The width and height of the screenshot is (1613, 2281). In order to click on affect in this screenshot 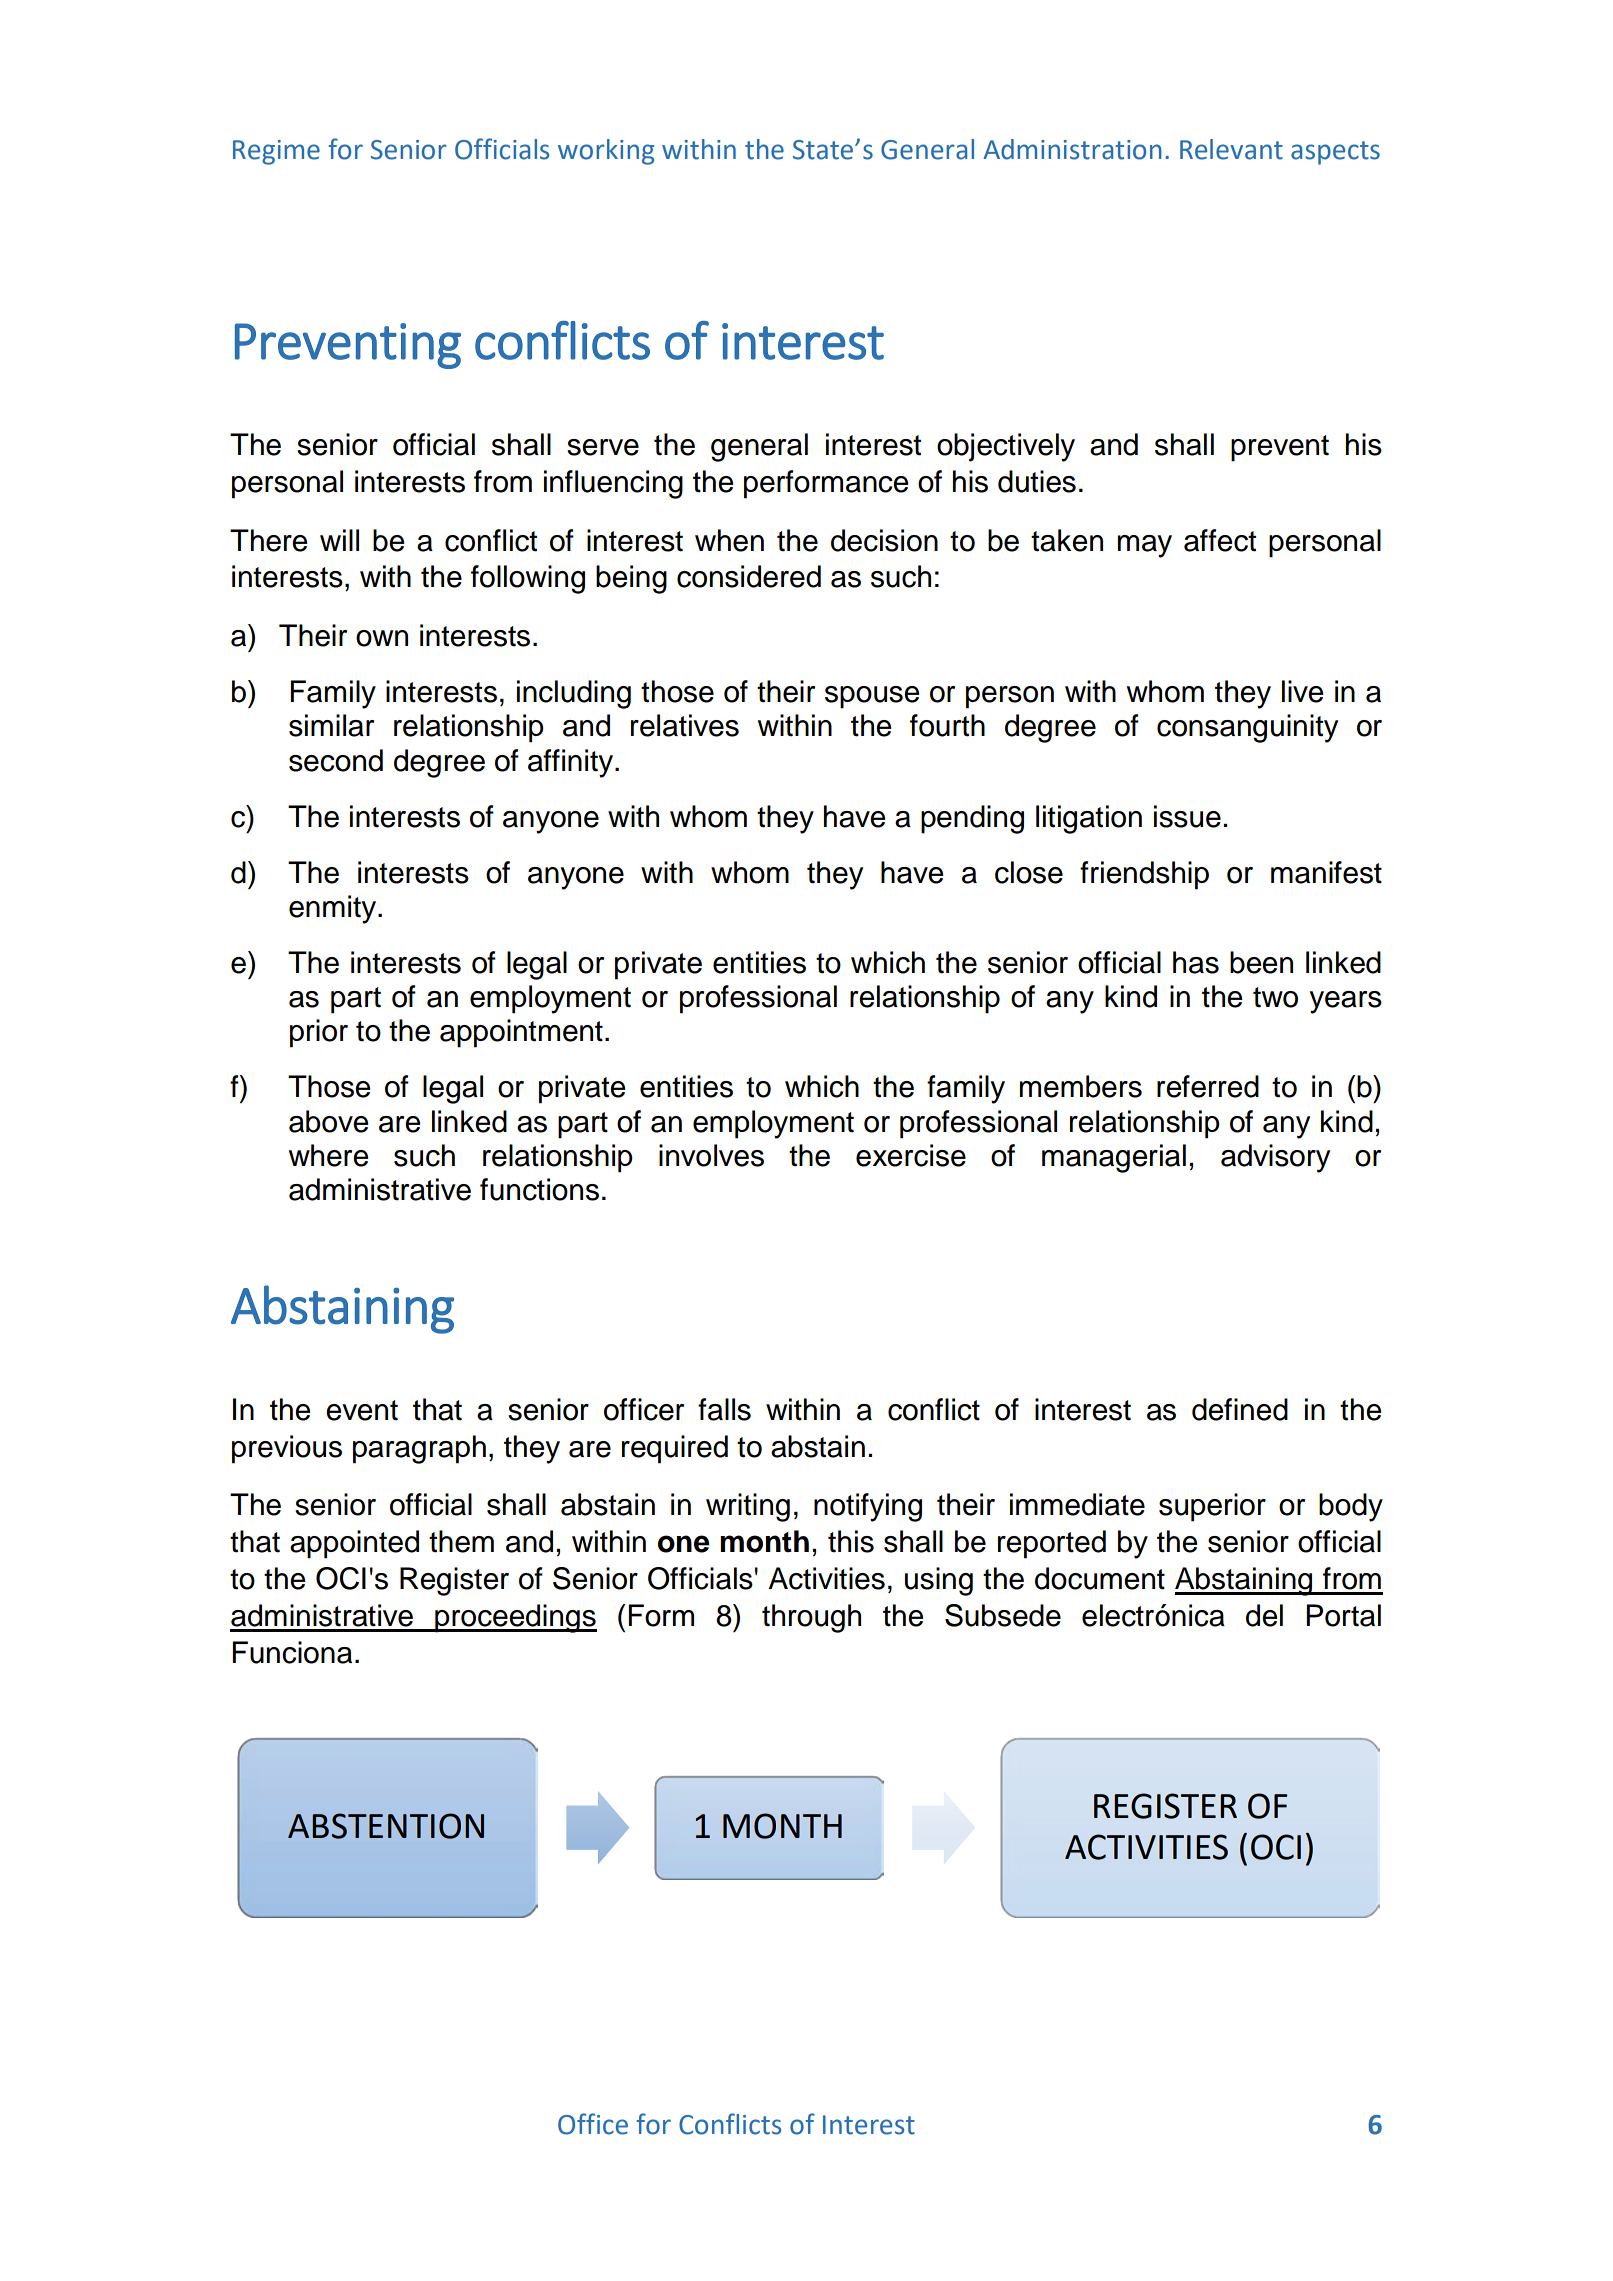, I will do `click(1220, 540)`.
